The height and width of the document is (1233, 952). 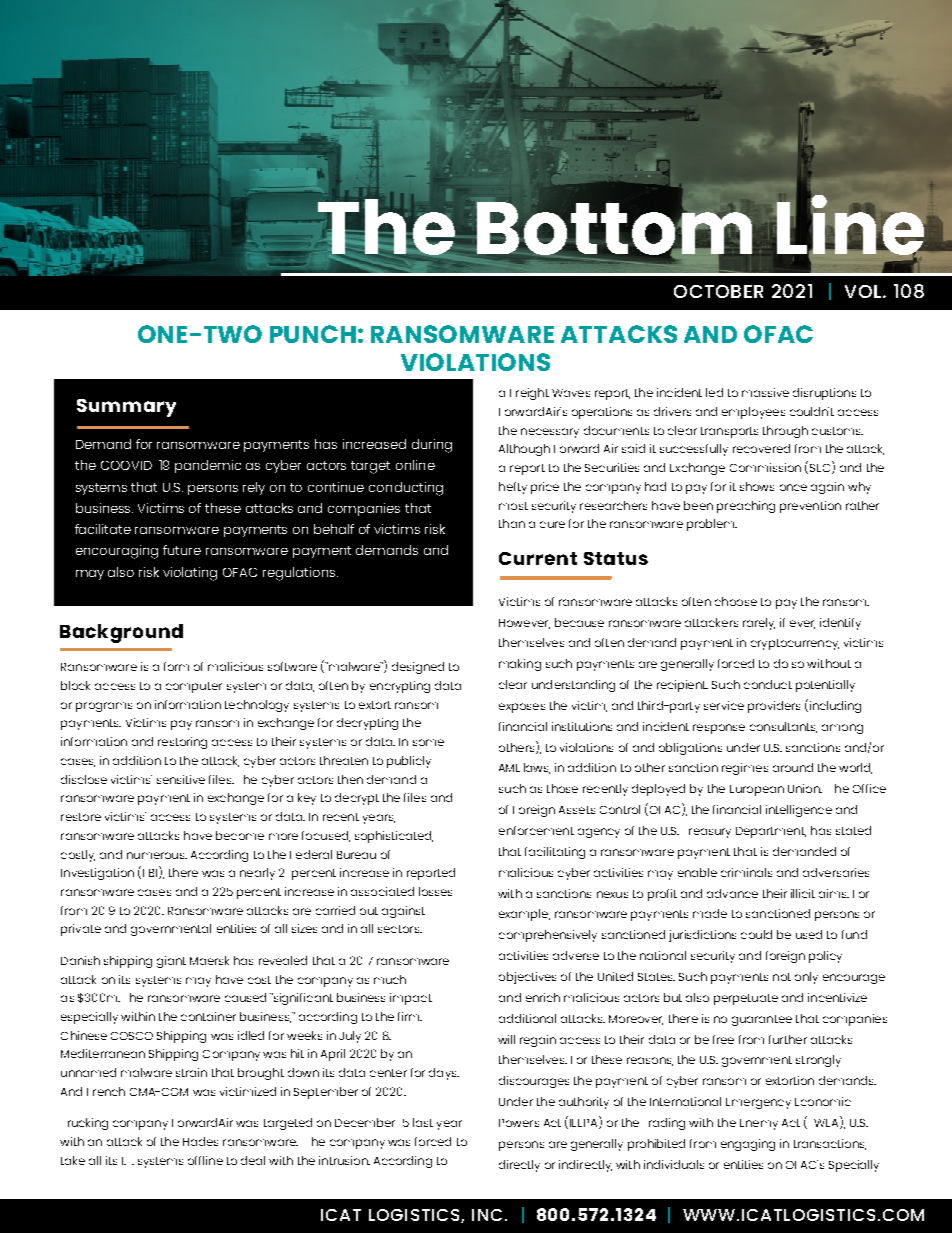 I want to click on pandemic, so click(x=208, y=466).
